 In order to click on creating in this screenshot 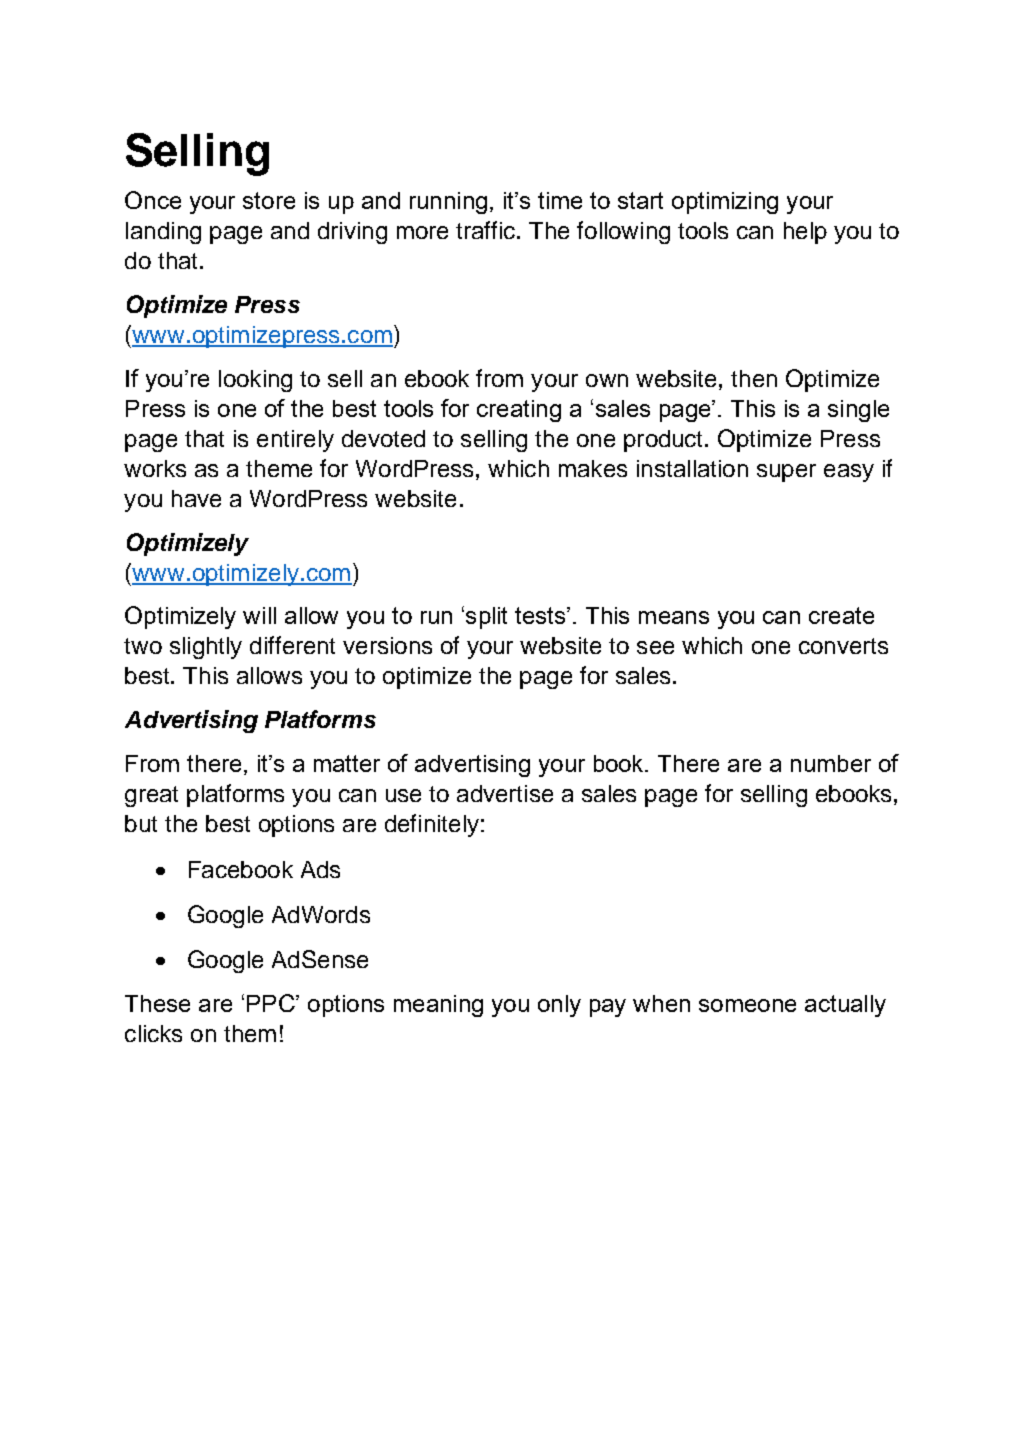, I will do `click(519, 411)`.
